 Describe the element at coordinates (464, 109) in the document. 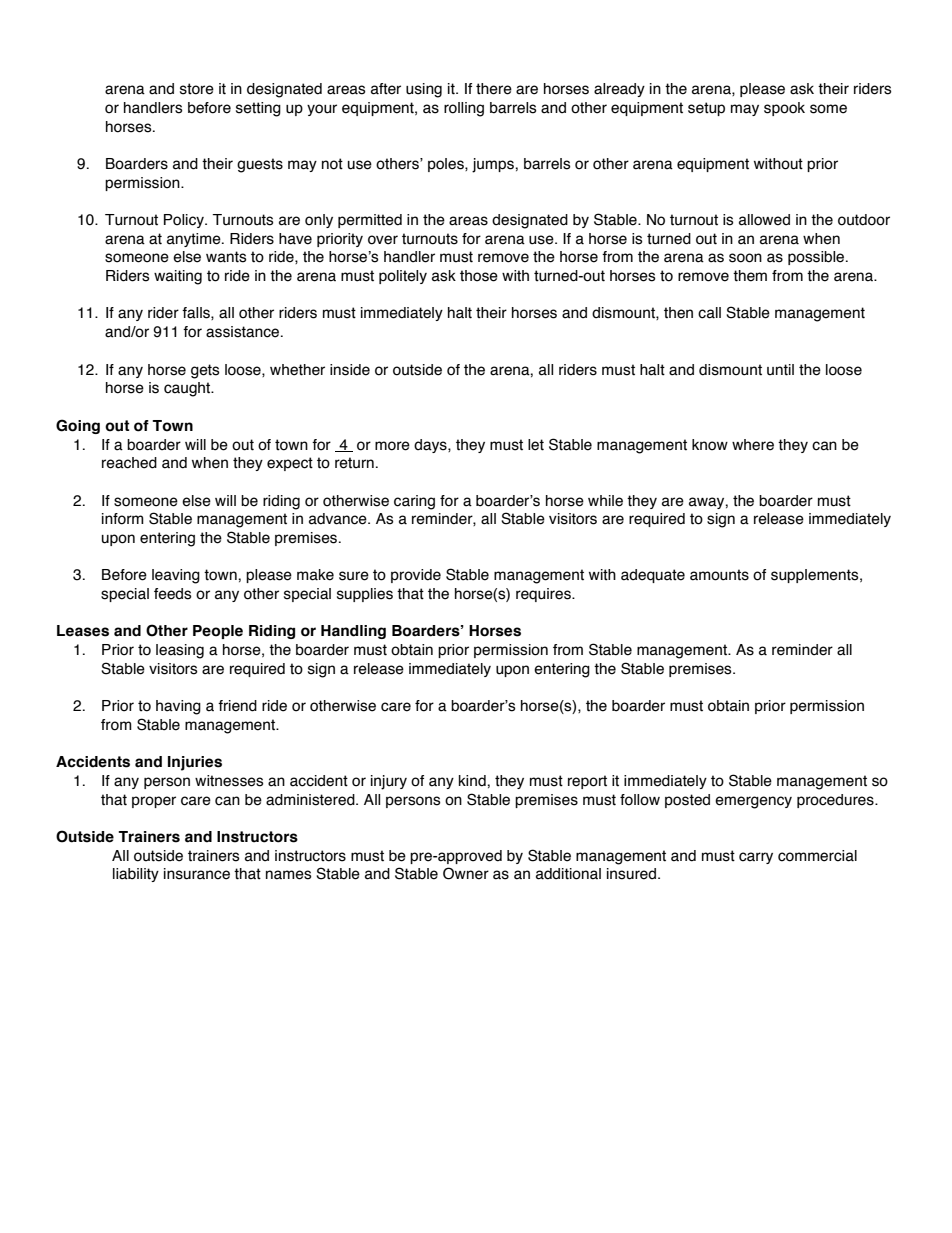

I see `rolling` at that location.
